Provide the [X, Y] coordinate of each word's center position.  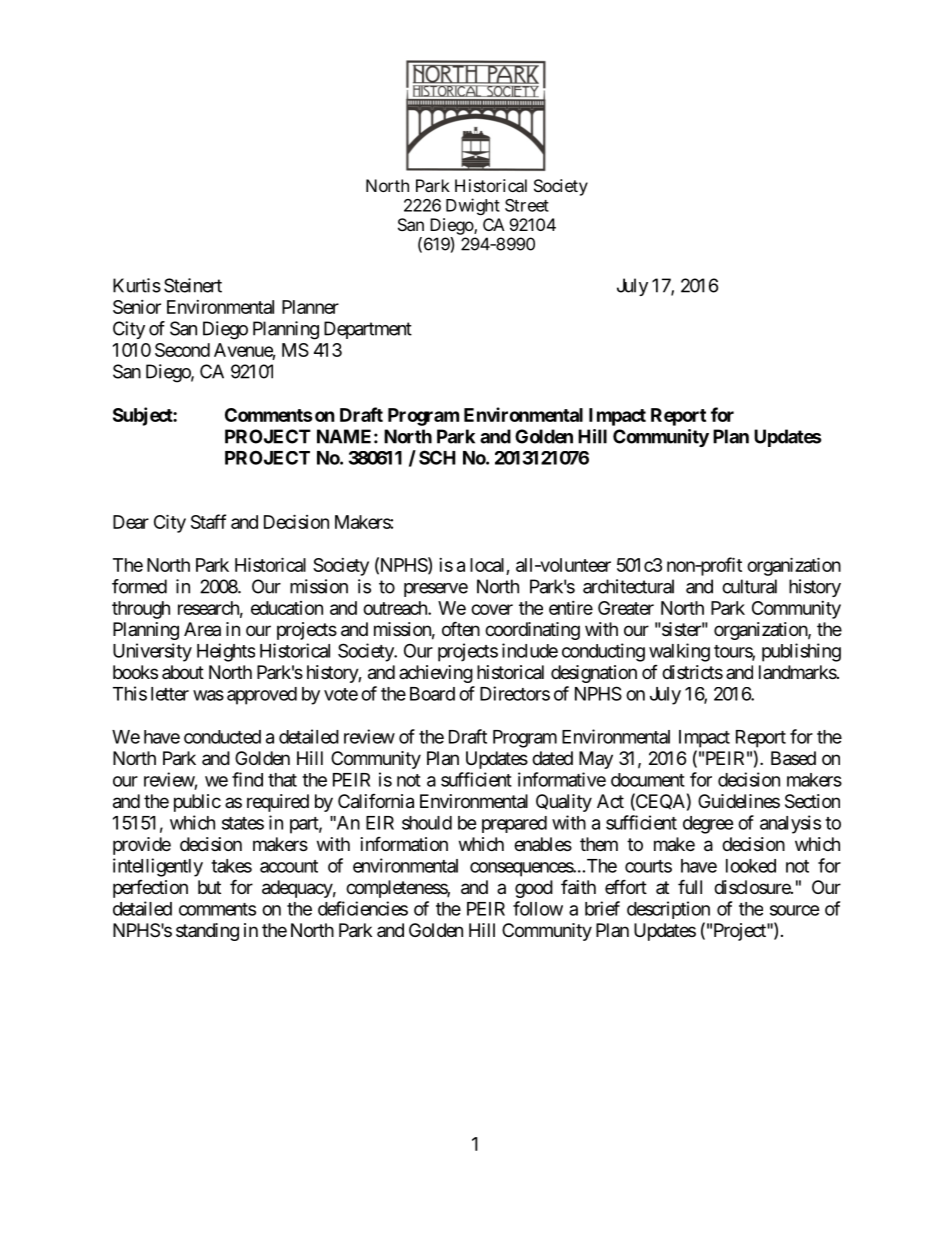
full [690, 886]
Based [793, 758]
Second [182, 350]
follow [538, 908]
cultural [749, 586]
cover [492, 609]
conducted [222, 737]
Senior [137, 307]
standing [207, 932]
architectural [628, 586]
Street [527, 205]
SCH [437, 457]
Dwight [473, 206]
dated [552, 758]
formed [139, 586]
